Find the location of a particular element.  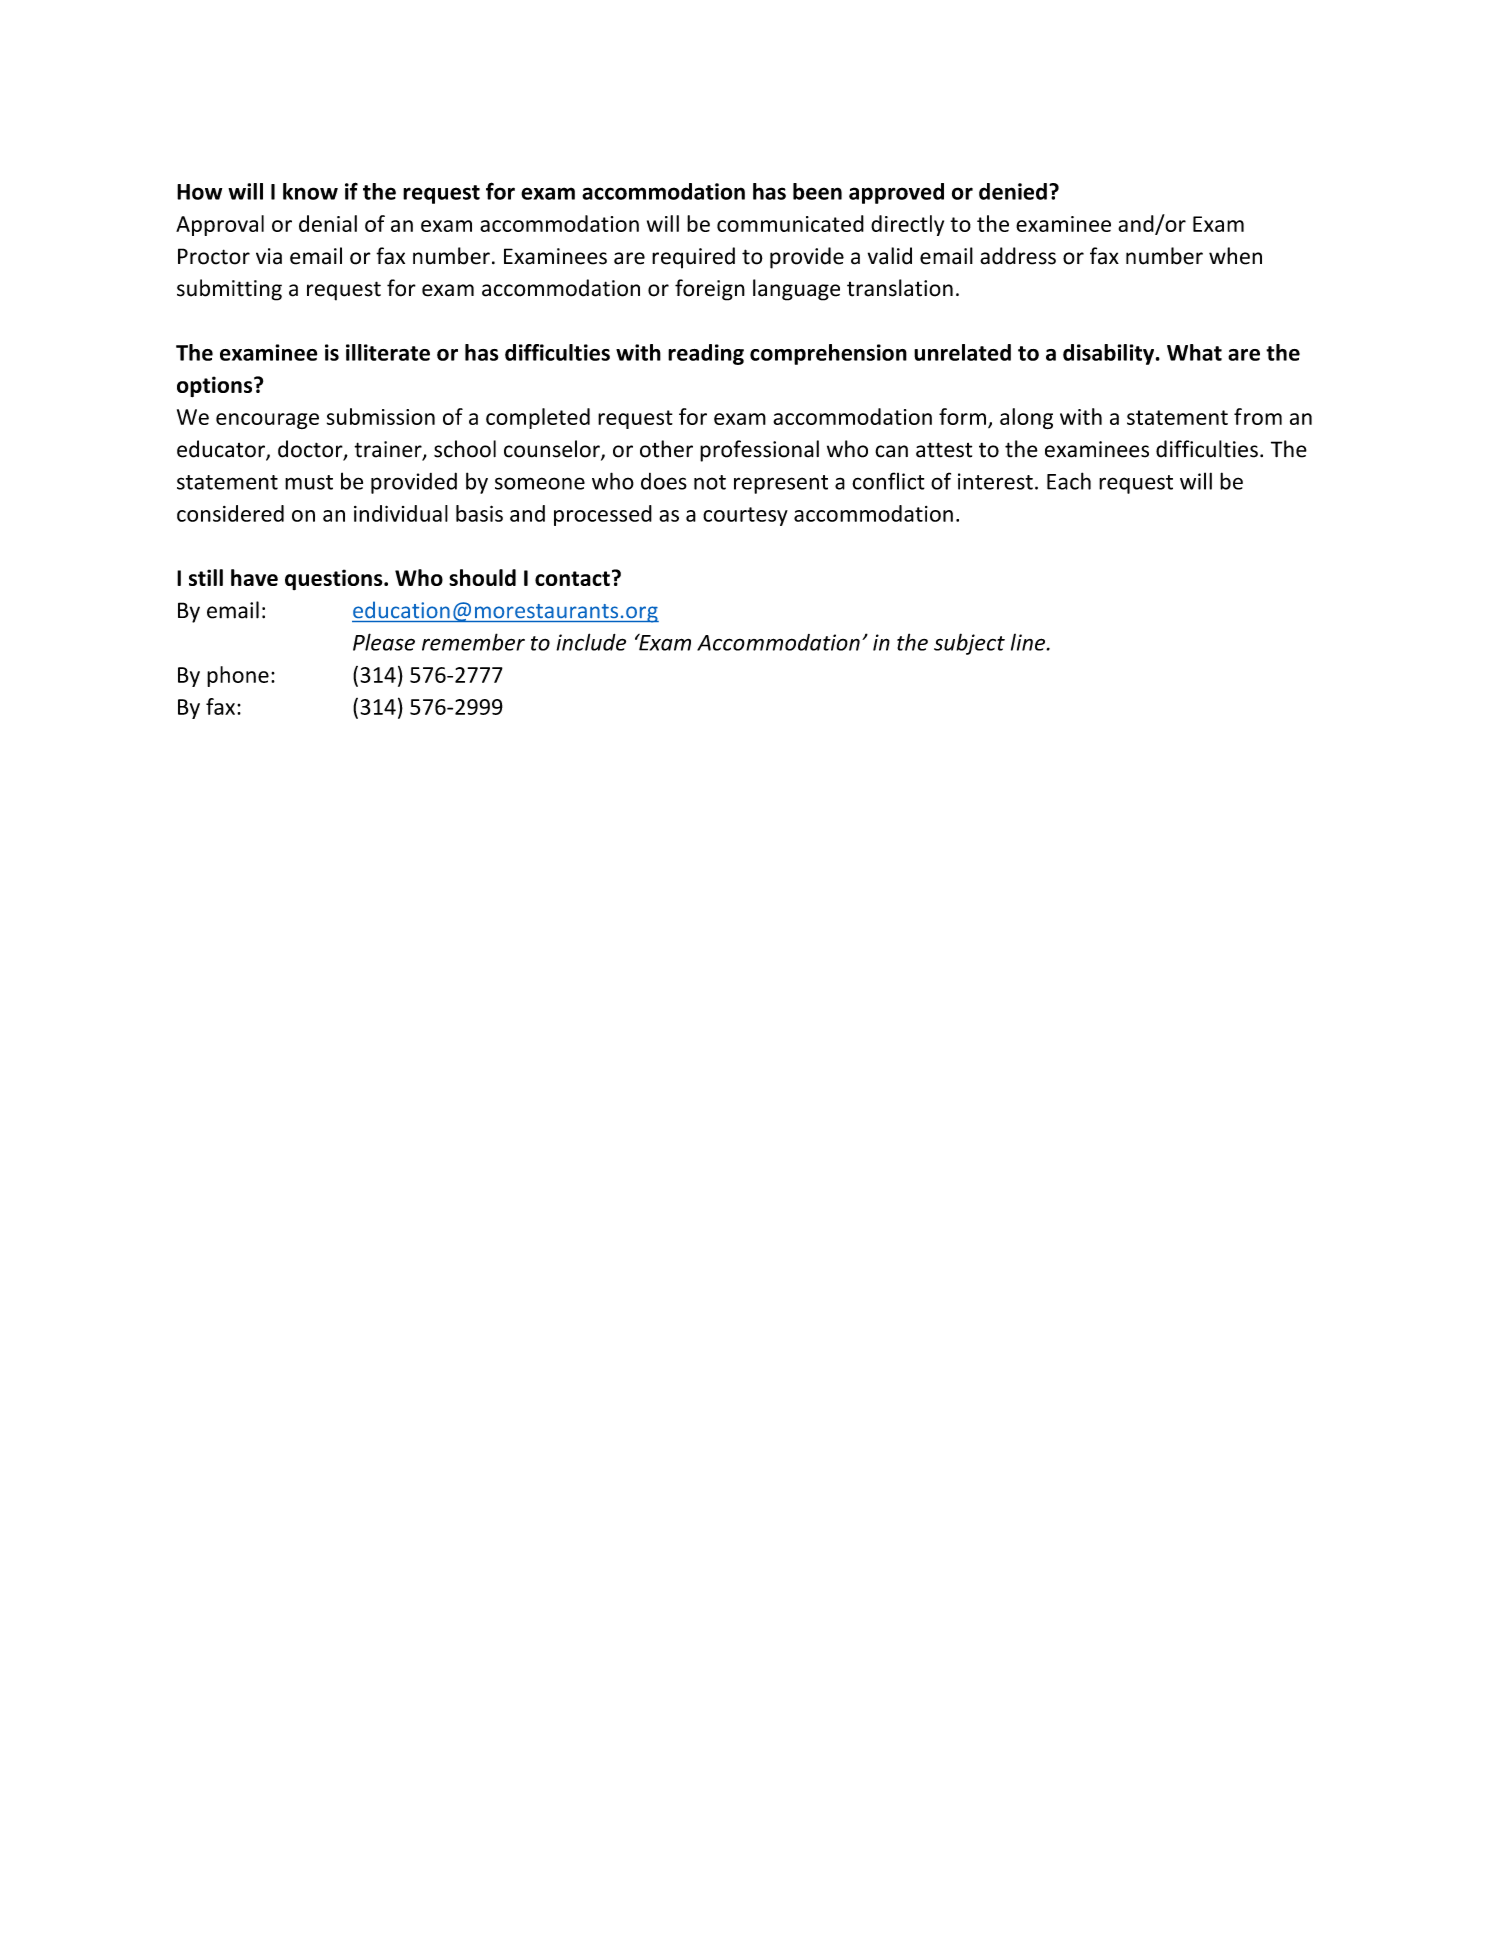

professional is located at coordinates (759, 451).
